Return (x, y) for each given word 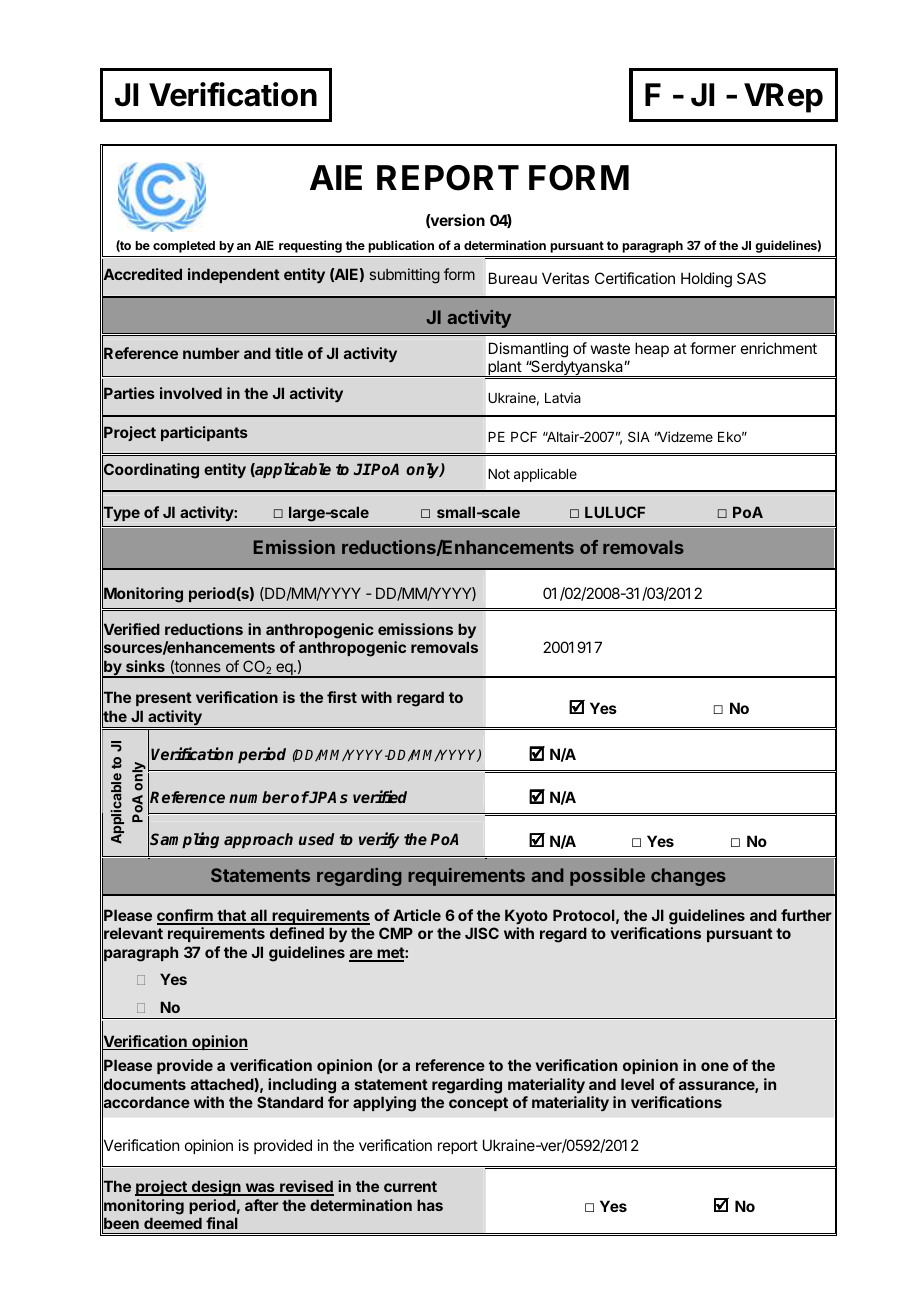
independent (234, 275)
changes (688, 877)
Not (499, 474)
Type (121, 514)
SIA (639, 436)
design (216, 1188)
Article (417, 915)
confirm (186, 916)
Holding (706, 280)
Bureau (513, 278)
